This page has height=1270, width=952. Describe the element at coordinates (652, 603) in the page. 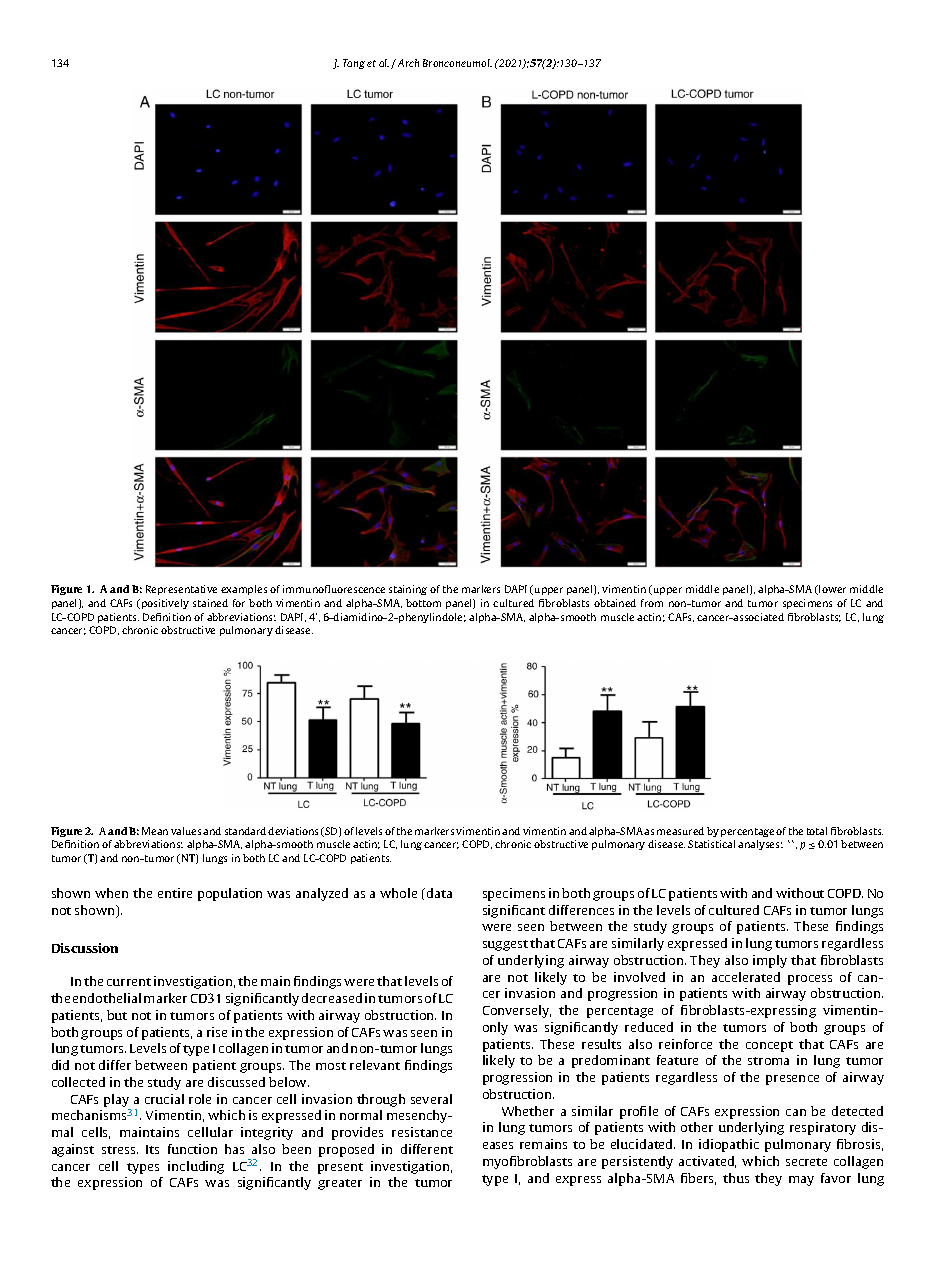

I see `from` at that location.
